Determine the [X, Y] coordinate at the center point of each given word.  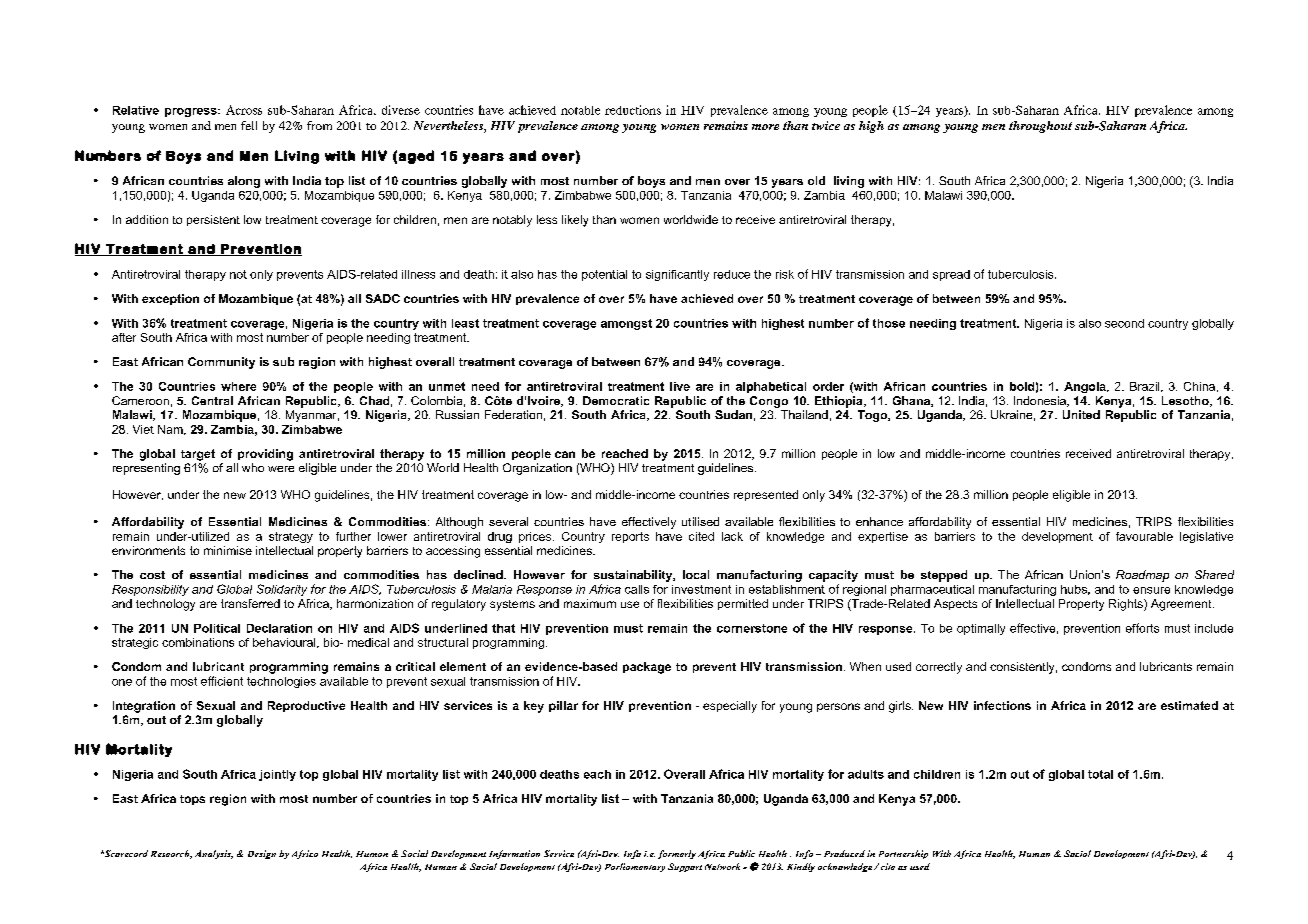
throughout [1040, 127]
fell [249, 125]
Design [262, 854]
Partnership [903, 854]
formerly [677, 854]
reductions [633, 110]
